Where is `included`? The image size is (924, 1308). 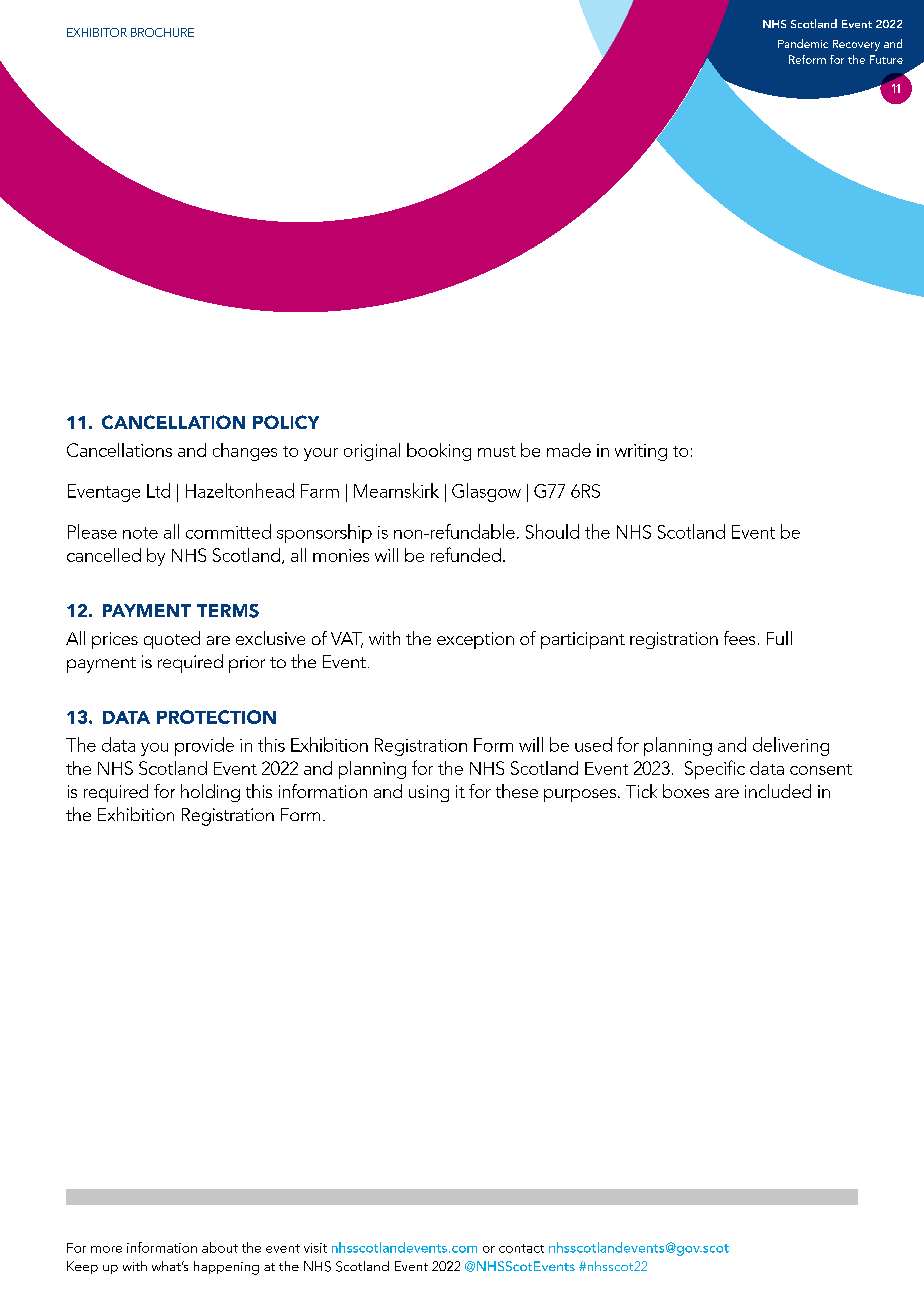 included is located at coordinates (778, 791).
